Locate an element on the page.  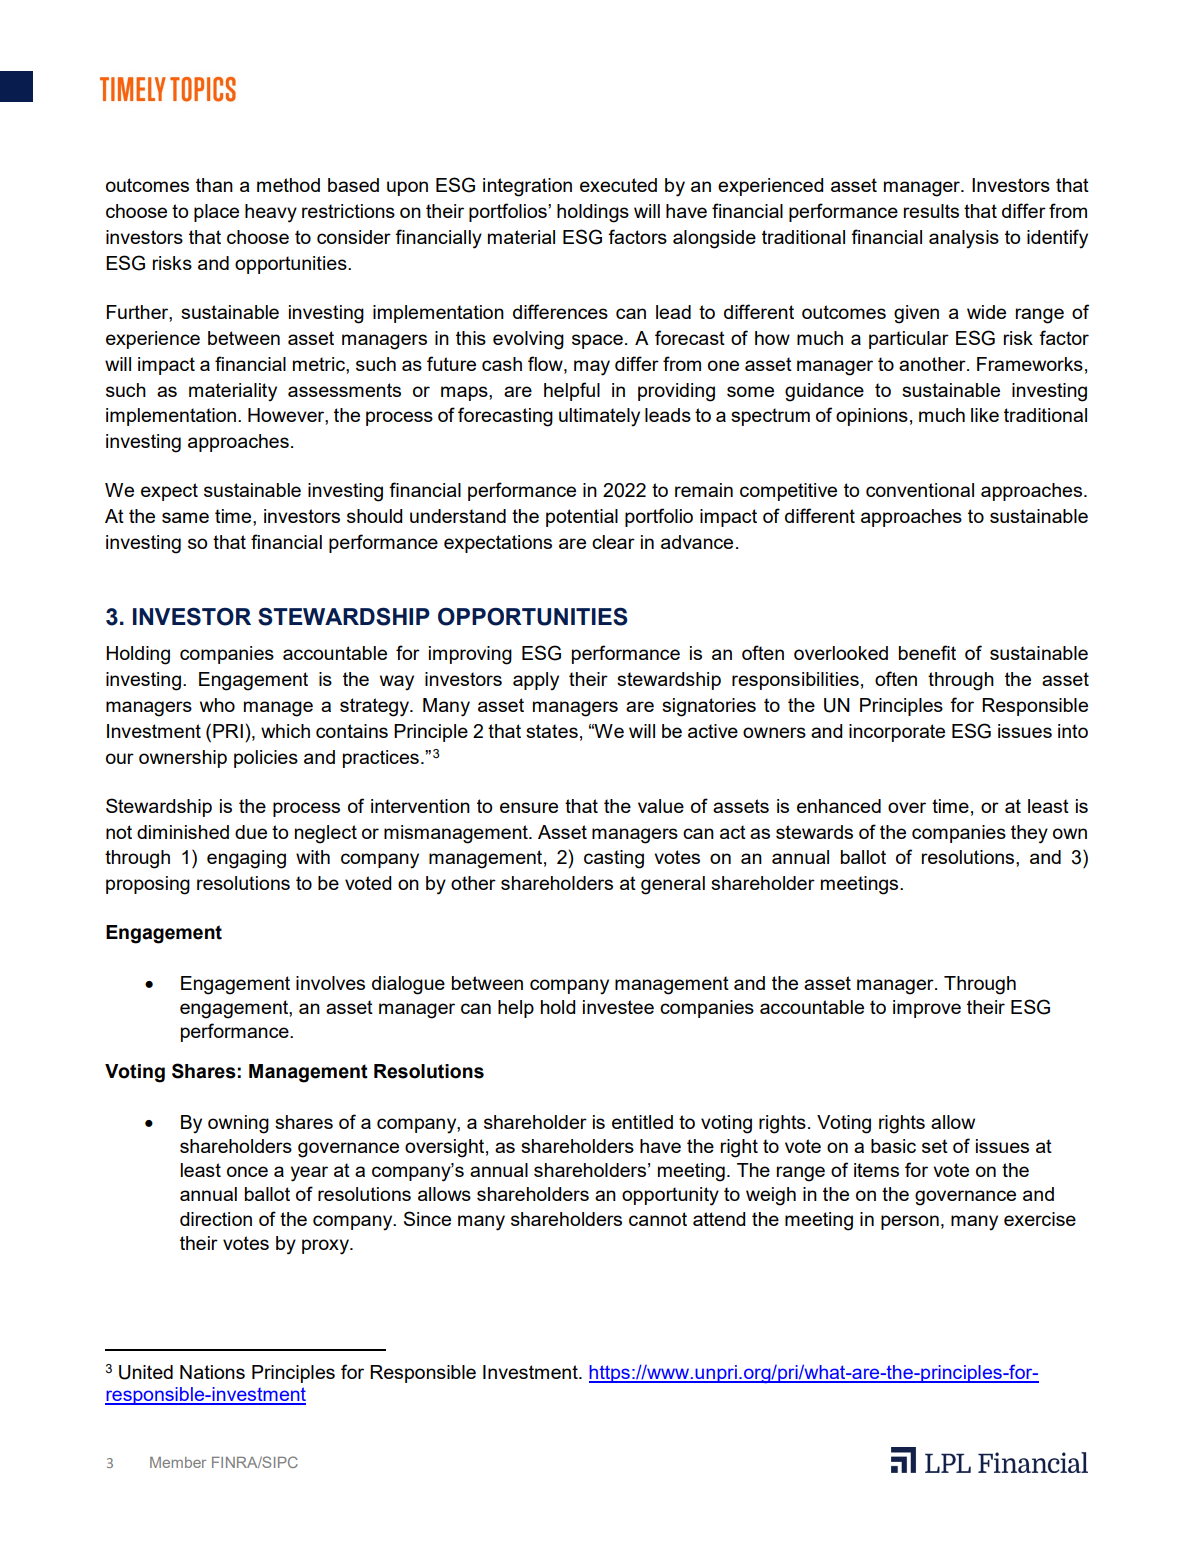
Member is located at coordinates (178, 1462).
